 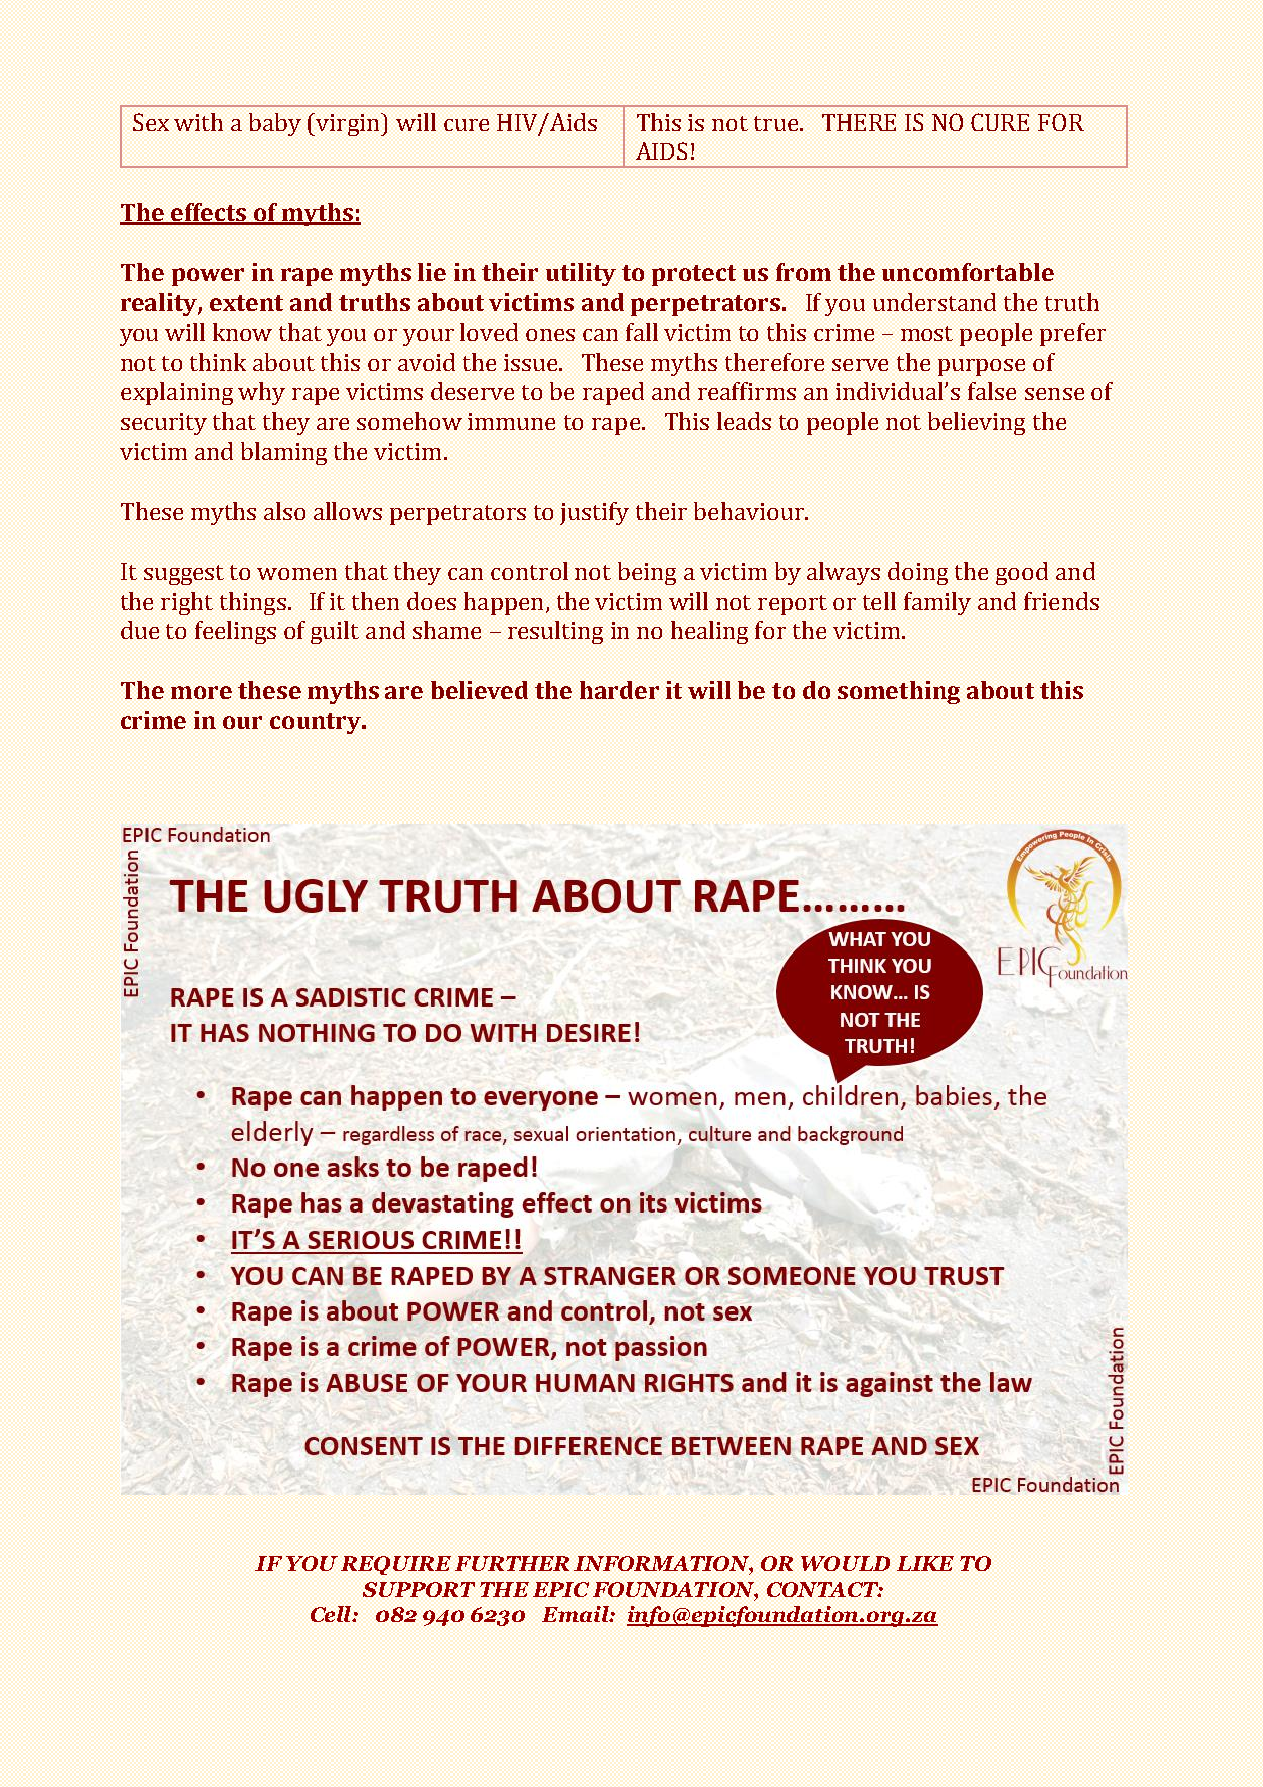 What do you see at coordinates (332, 1614) in the image?
I see `Cell` at bounding box center [332, 1614].
